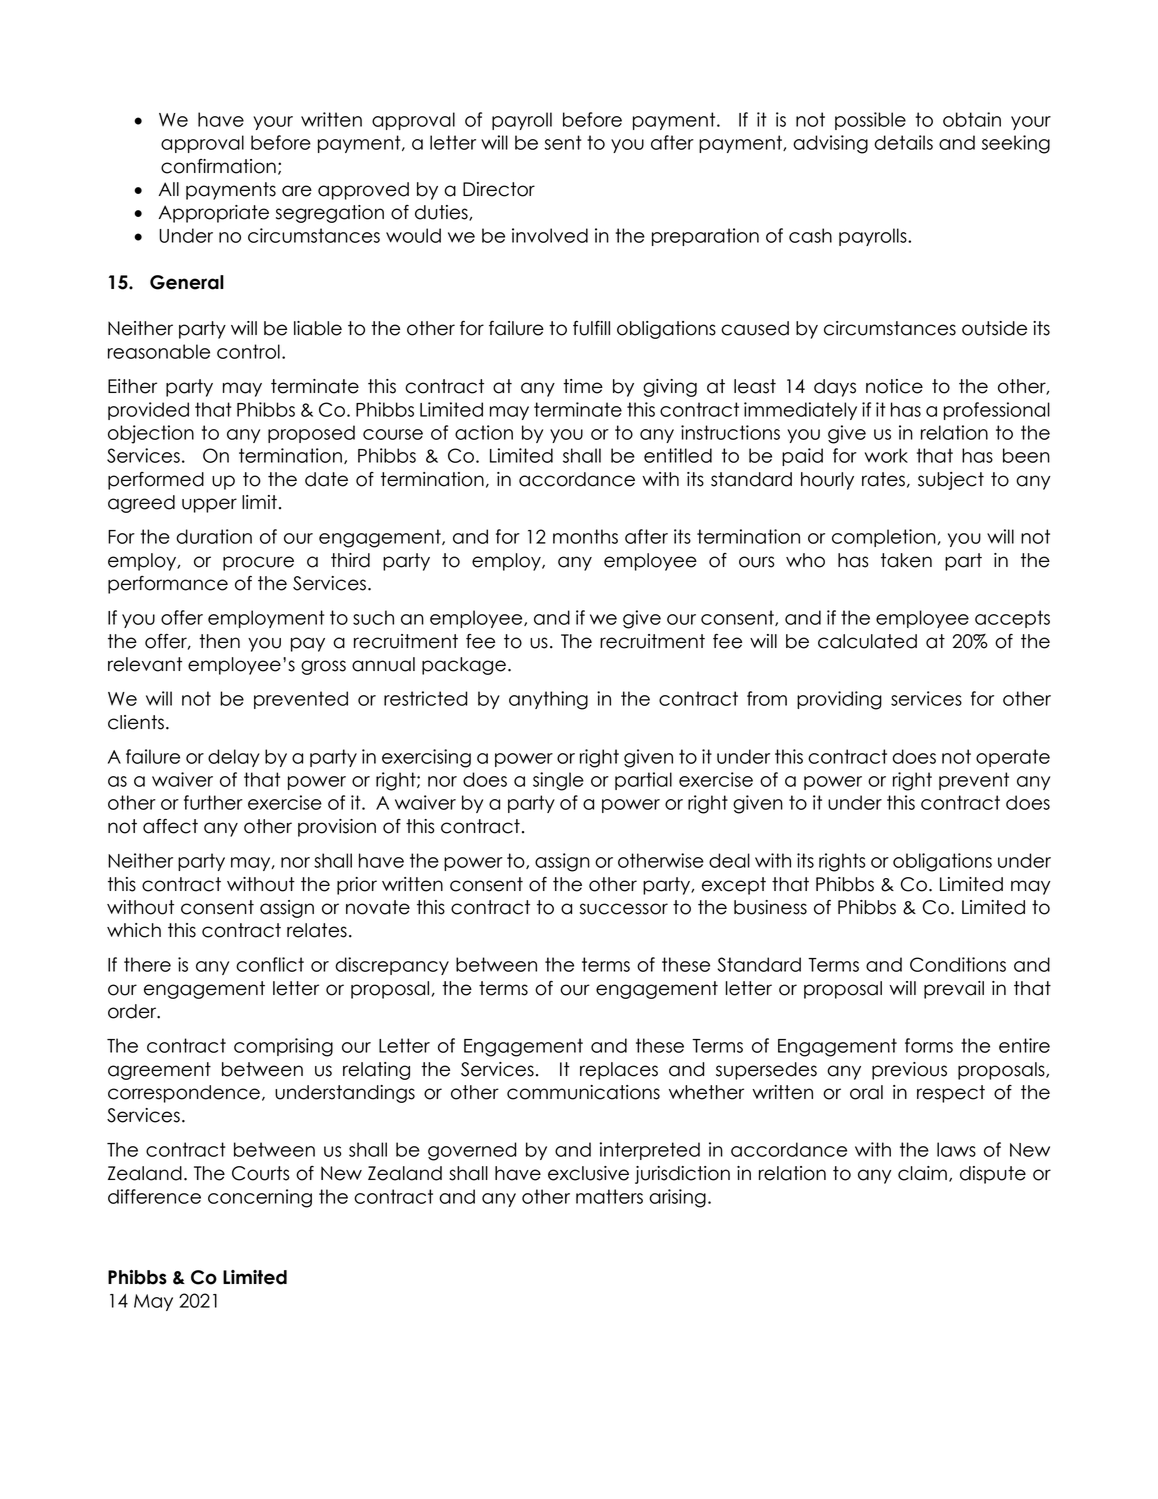 The width and height of the screenshot is (1158, 1499). Describe the element at coordinates (922, 1173) in the screenshot. I see `claim` at that location.
